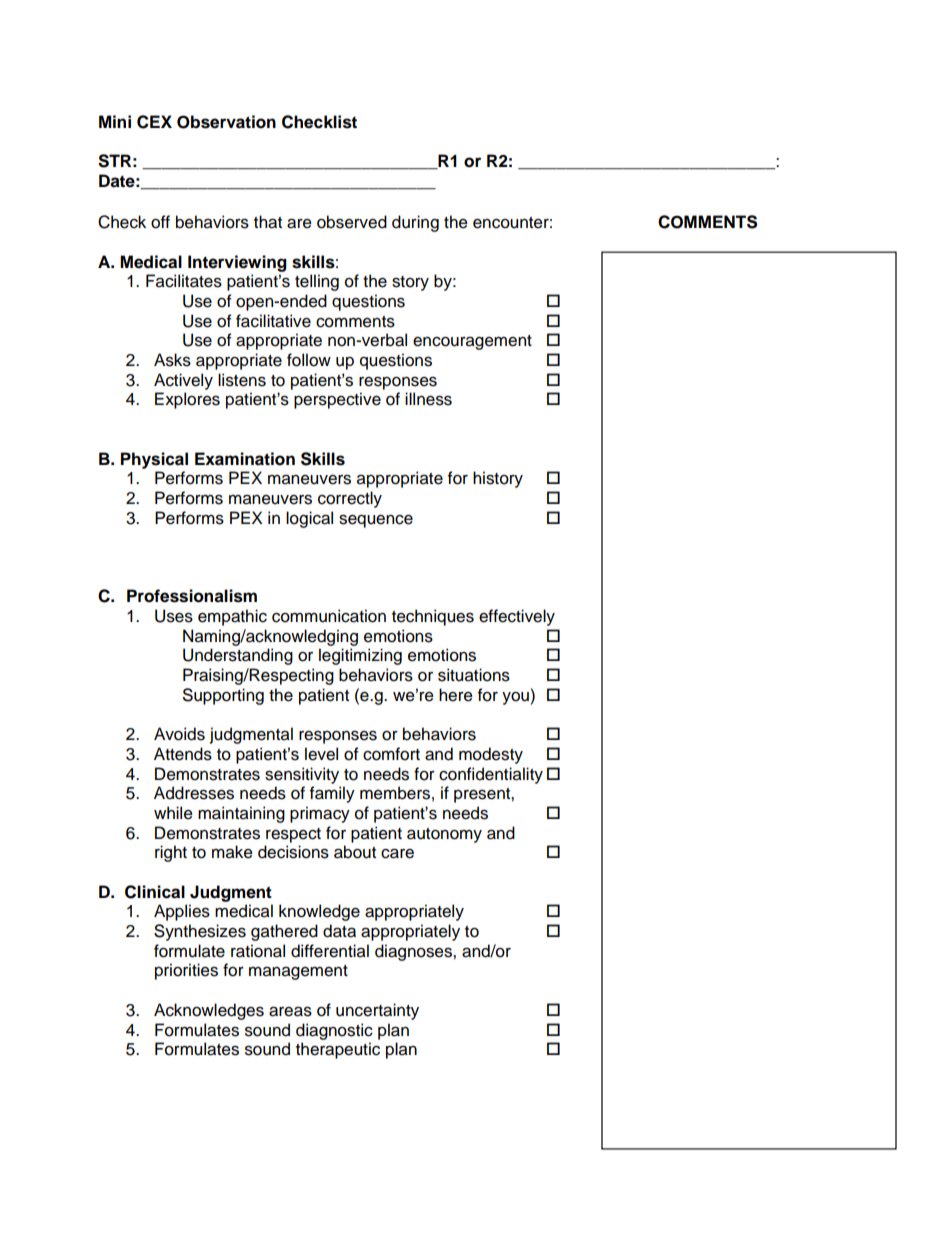 The width and height of the page is (952, 1233). Describe the element at coordinates (415, 223) in the page. I see `during` at that location.
